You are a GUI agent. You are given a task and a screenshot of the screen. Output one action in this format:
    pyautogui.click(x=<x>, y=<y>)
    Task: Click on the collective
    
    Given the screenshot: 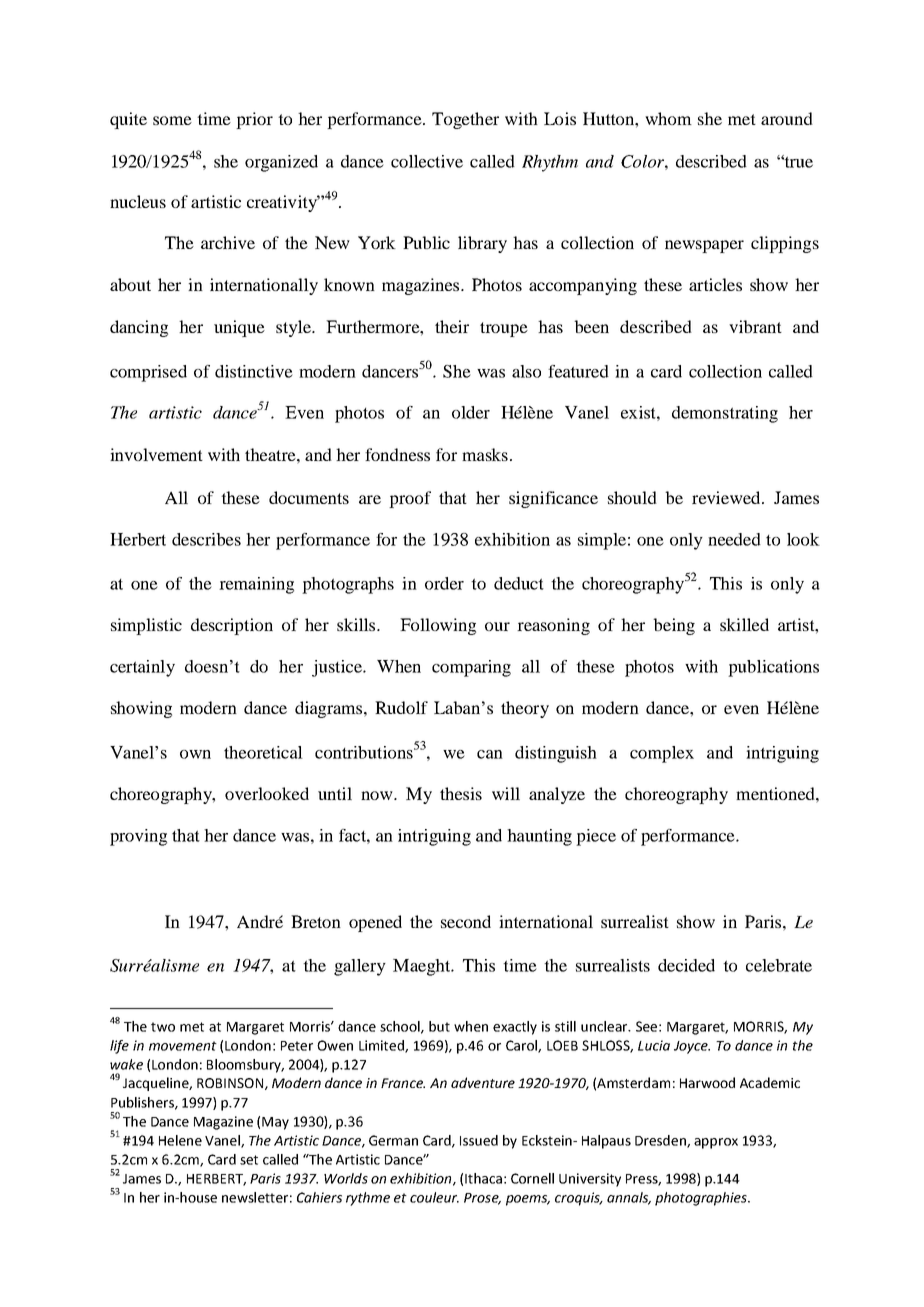 What is the action you would take?
    pyautogui.click(x=427, y=161)
